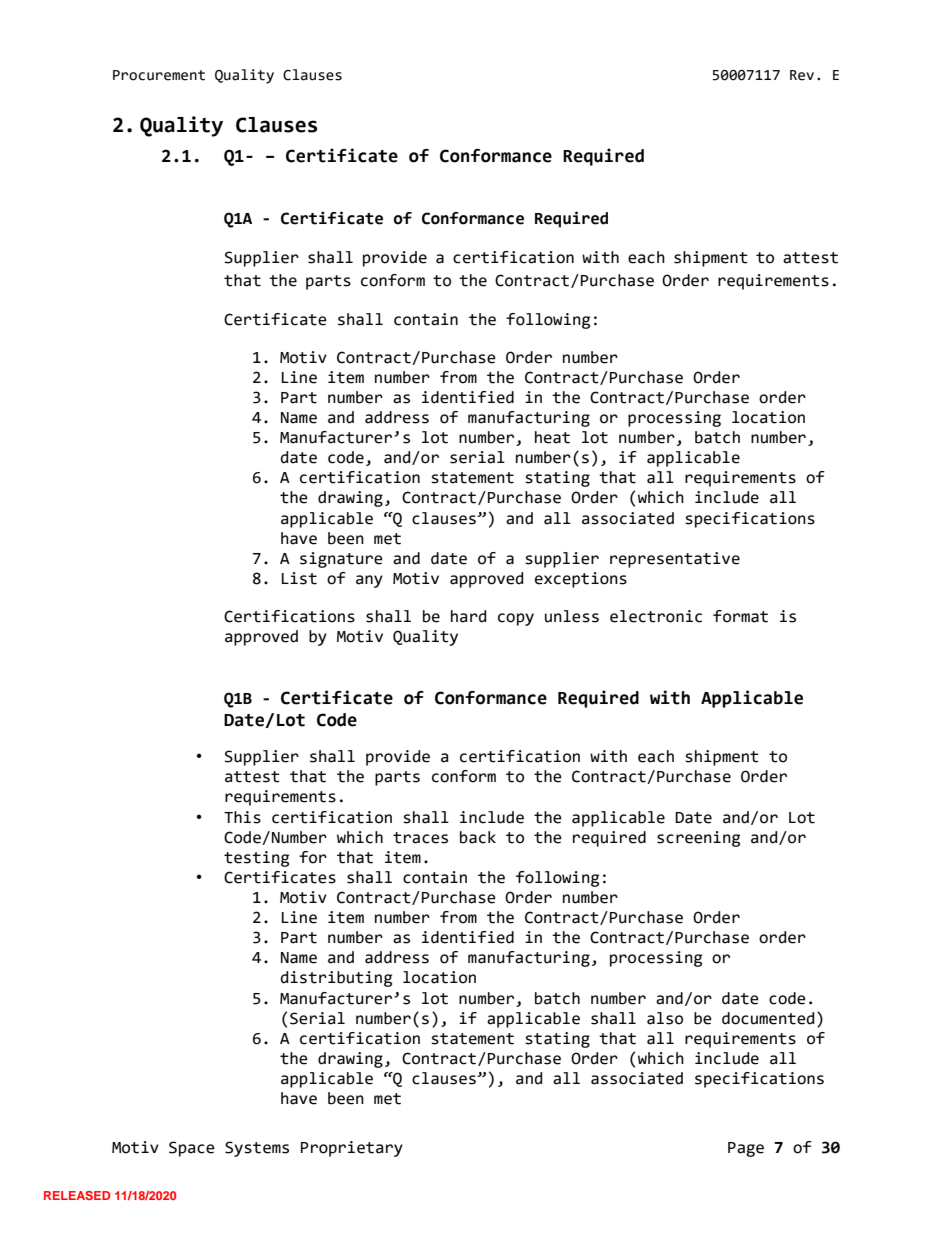 This screenshot has height=1233, width=952. What do you see at coordinates (299, 578) in the screenshot?
I see `List` at bounding box center [299, 578].
